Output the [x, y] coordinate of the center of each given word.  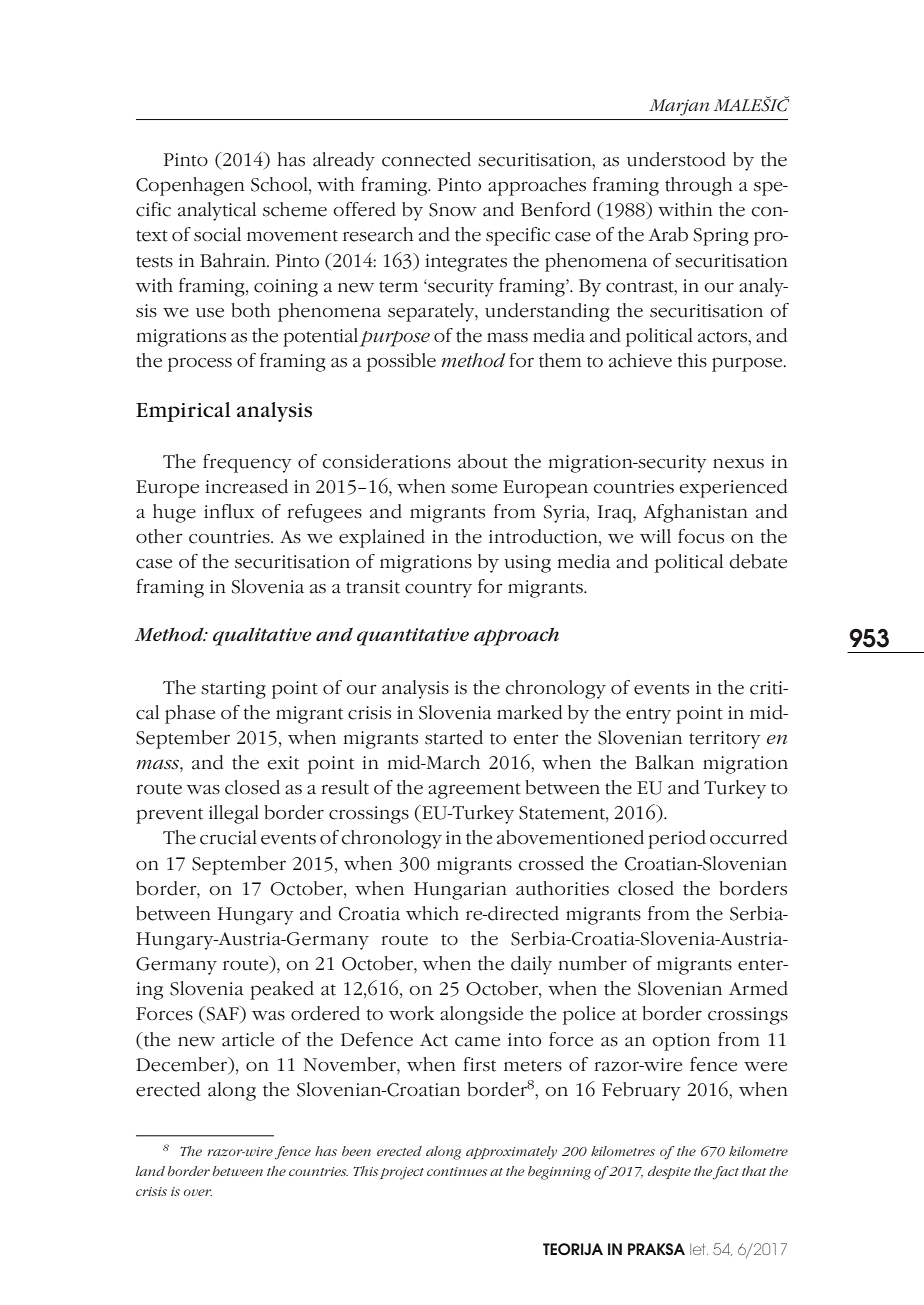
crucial [228, 837]
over [198, 1192]
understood [676, 159]
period [677, 839]
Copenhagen [190, 186]
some [474, 488]
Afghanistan [695, 513]
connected [426, 159]
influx [229, 511]
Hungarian [460, 891]
